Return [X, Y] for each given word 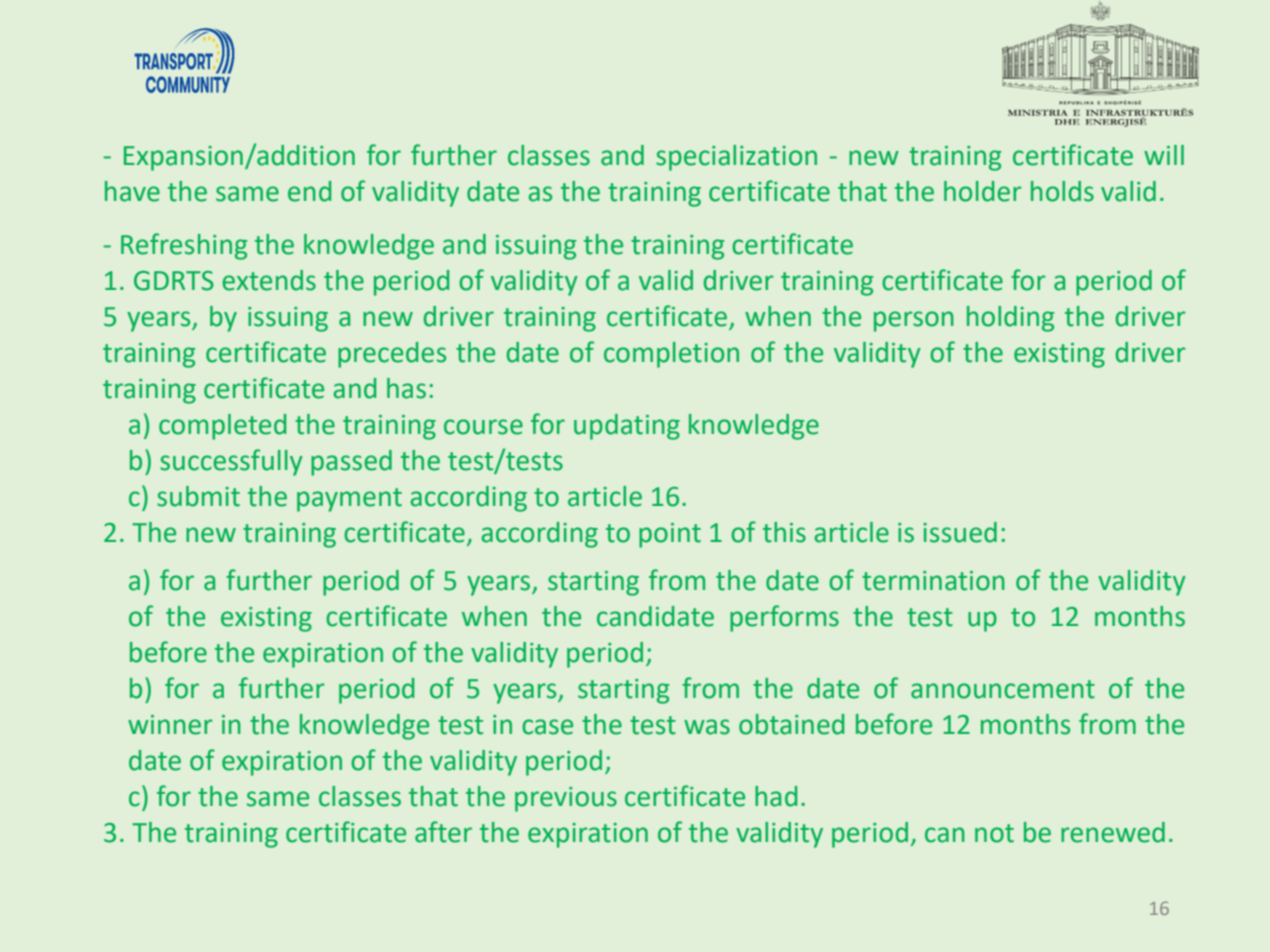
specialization [736, 158]
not [994, 833]
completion [671, 355]
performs [784, 618]
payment [349, 500]
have [132, 191]
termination [933, 581]
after [443, 832]
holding [1010, 319]
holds [1062, 191]
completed [222, 427]
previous [566, 799]
